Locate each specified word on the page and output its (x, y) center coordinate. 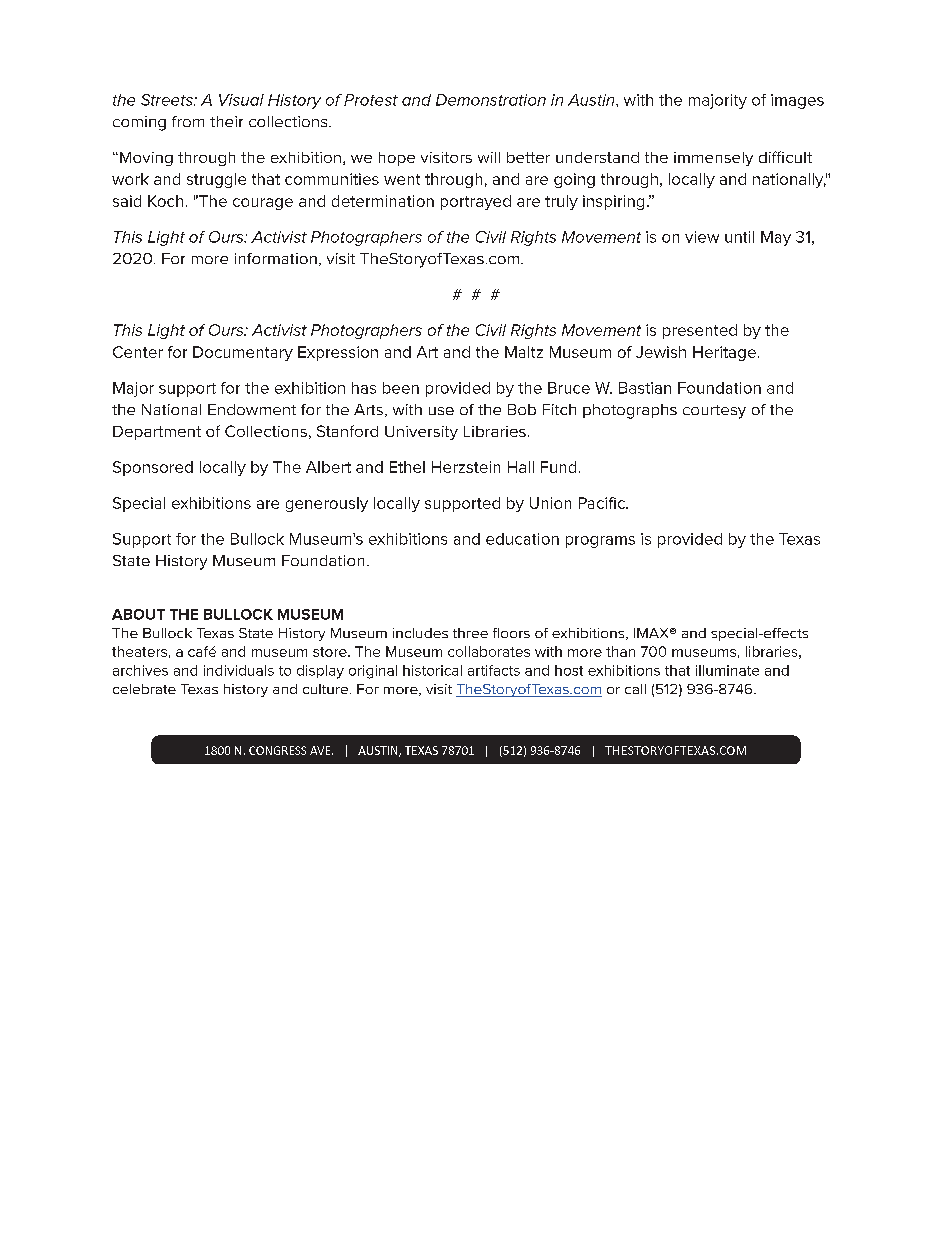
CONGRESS (277, 750)
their (226, 121)
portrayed (476, 202)
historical (432, 670)
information (276, 258)
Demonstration (491, 100)
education (522, 539)
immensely (713, 159)
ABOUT (138, 614)
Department (157, 433)
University (421, 433)
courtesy (714, 412)
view (702, 237)
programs (600, 542)
